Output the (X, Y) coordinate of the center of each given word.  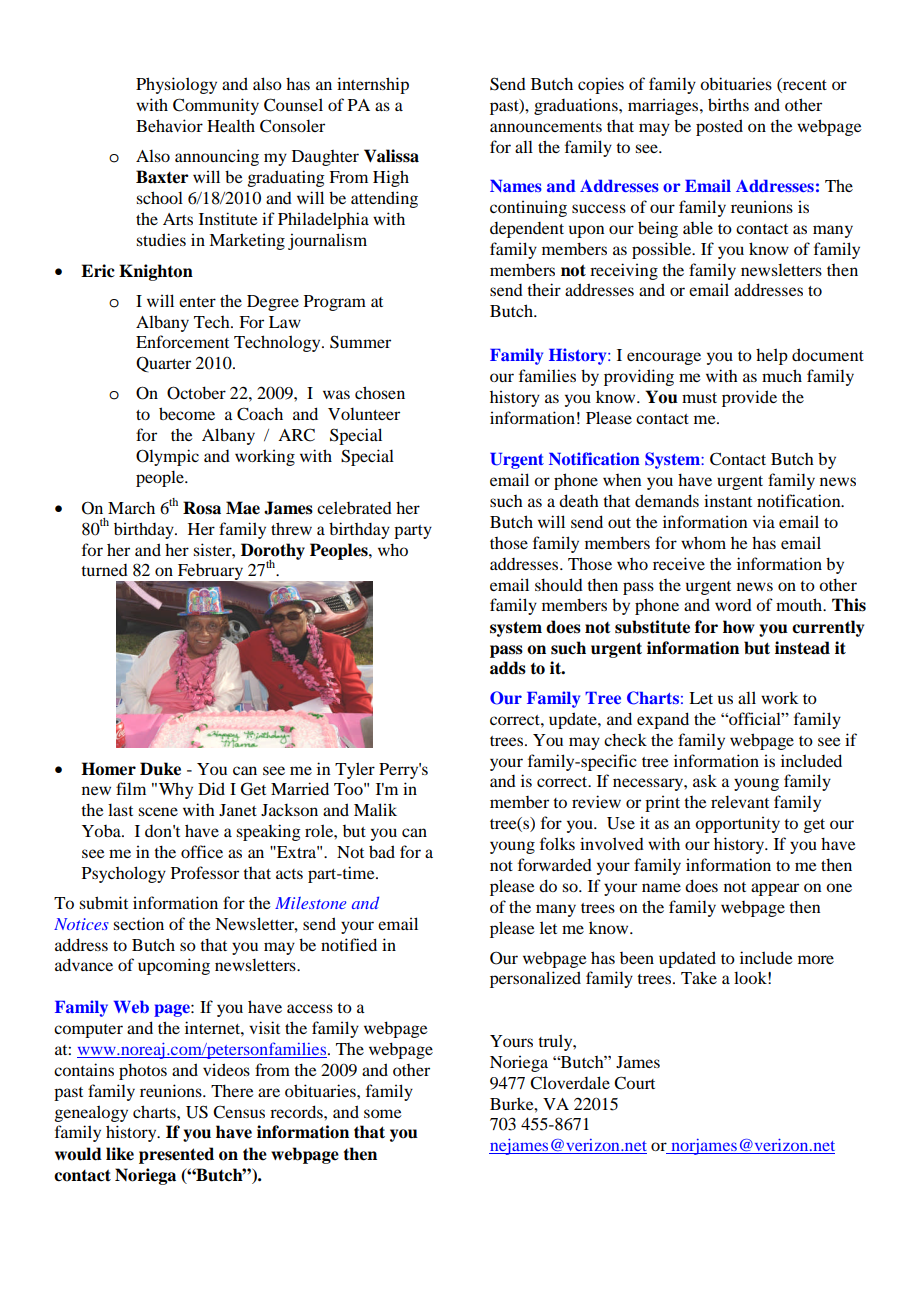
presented (176, 1155)
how (739, 627)
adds (508, 668)
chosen (380, 392)
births (728, 104)
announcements (546, 127)
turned (104, 570)
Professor (205, 872)
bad (382, 851)
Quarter (163, 364)
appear (775, 889)
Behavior (169, 125)
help (772, 356)
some (383, 1113)
